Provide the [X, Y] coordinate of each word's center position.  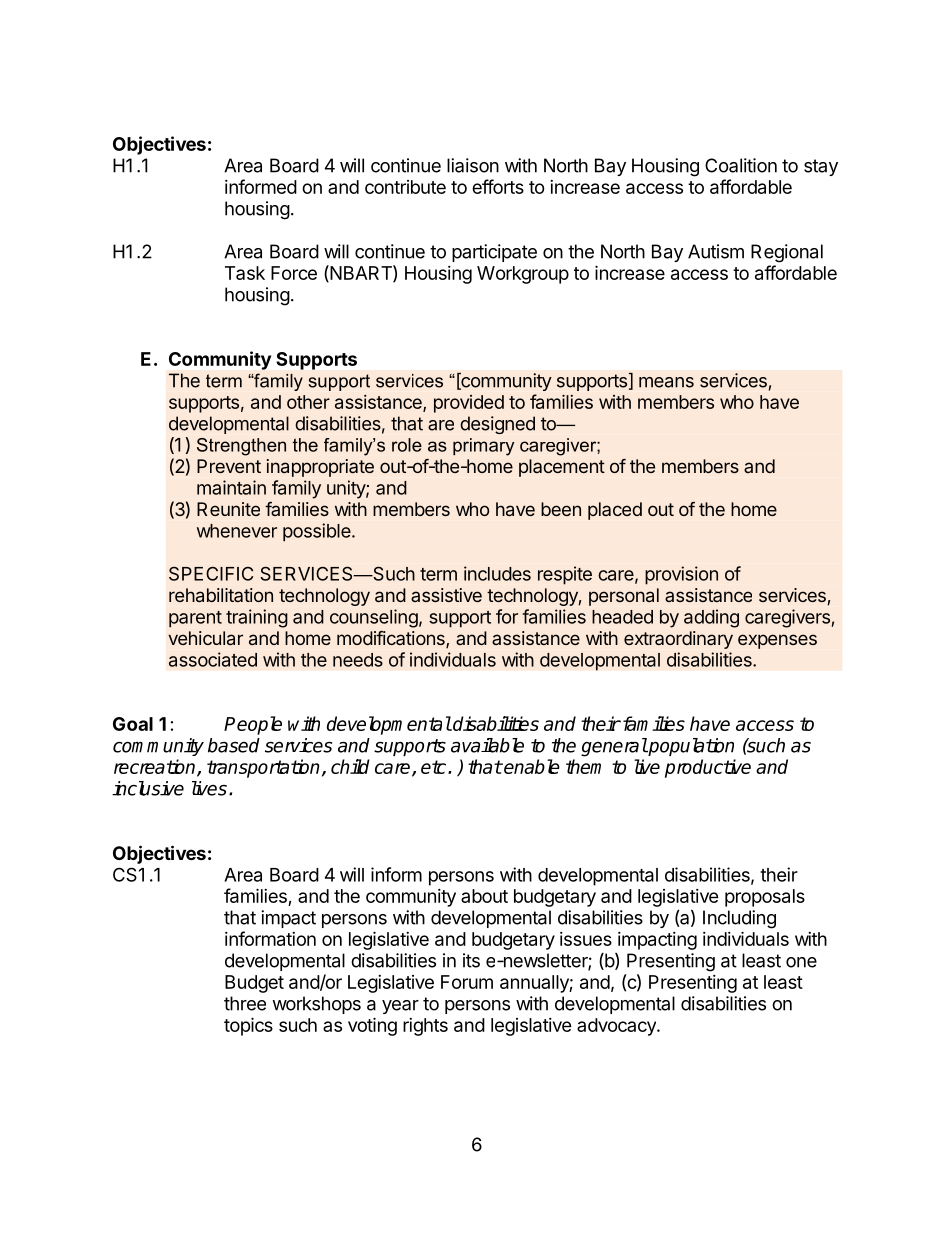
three [245, 1003]
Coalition [741, 165]
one [801, 962]
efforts [498, 186]
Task [245, 273]
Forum [467, 982]
